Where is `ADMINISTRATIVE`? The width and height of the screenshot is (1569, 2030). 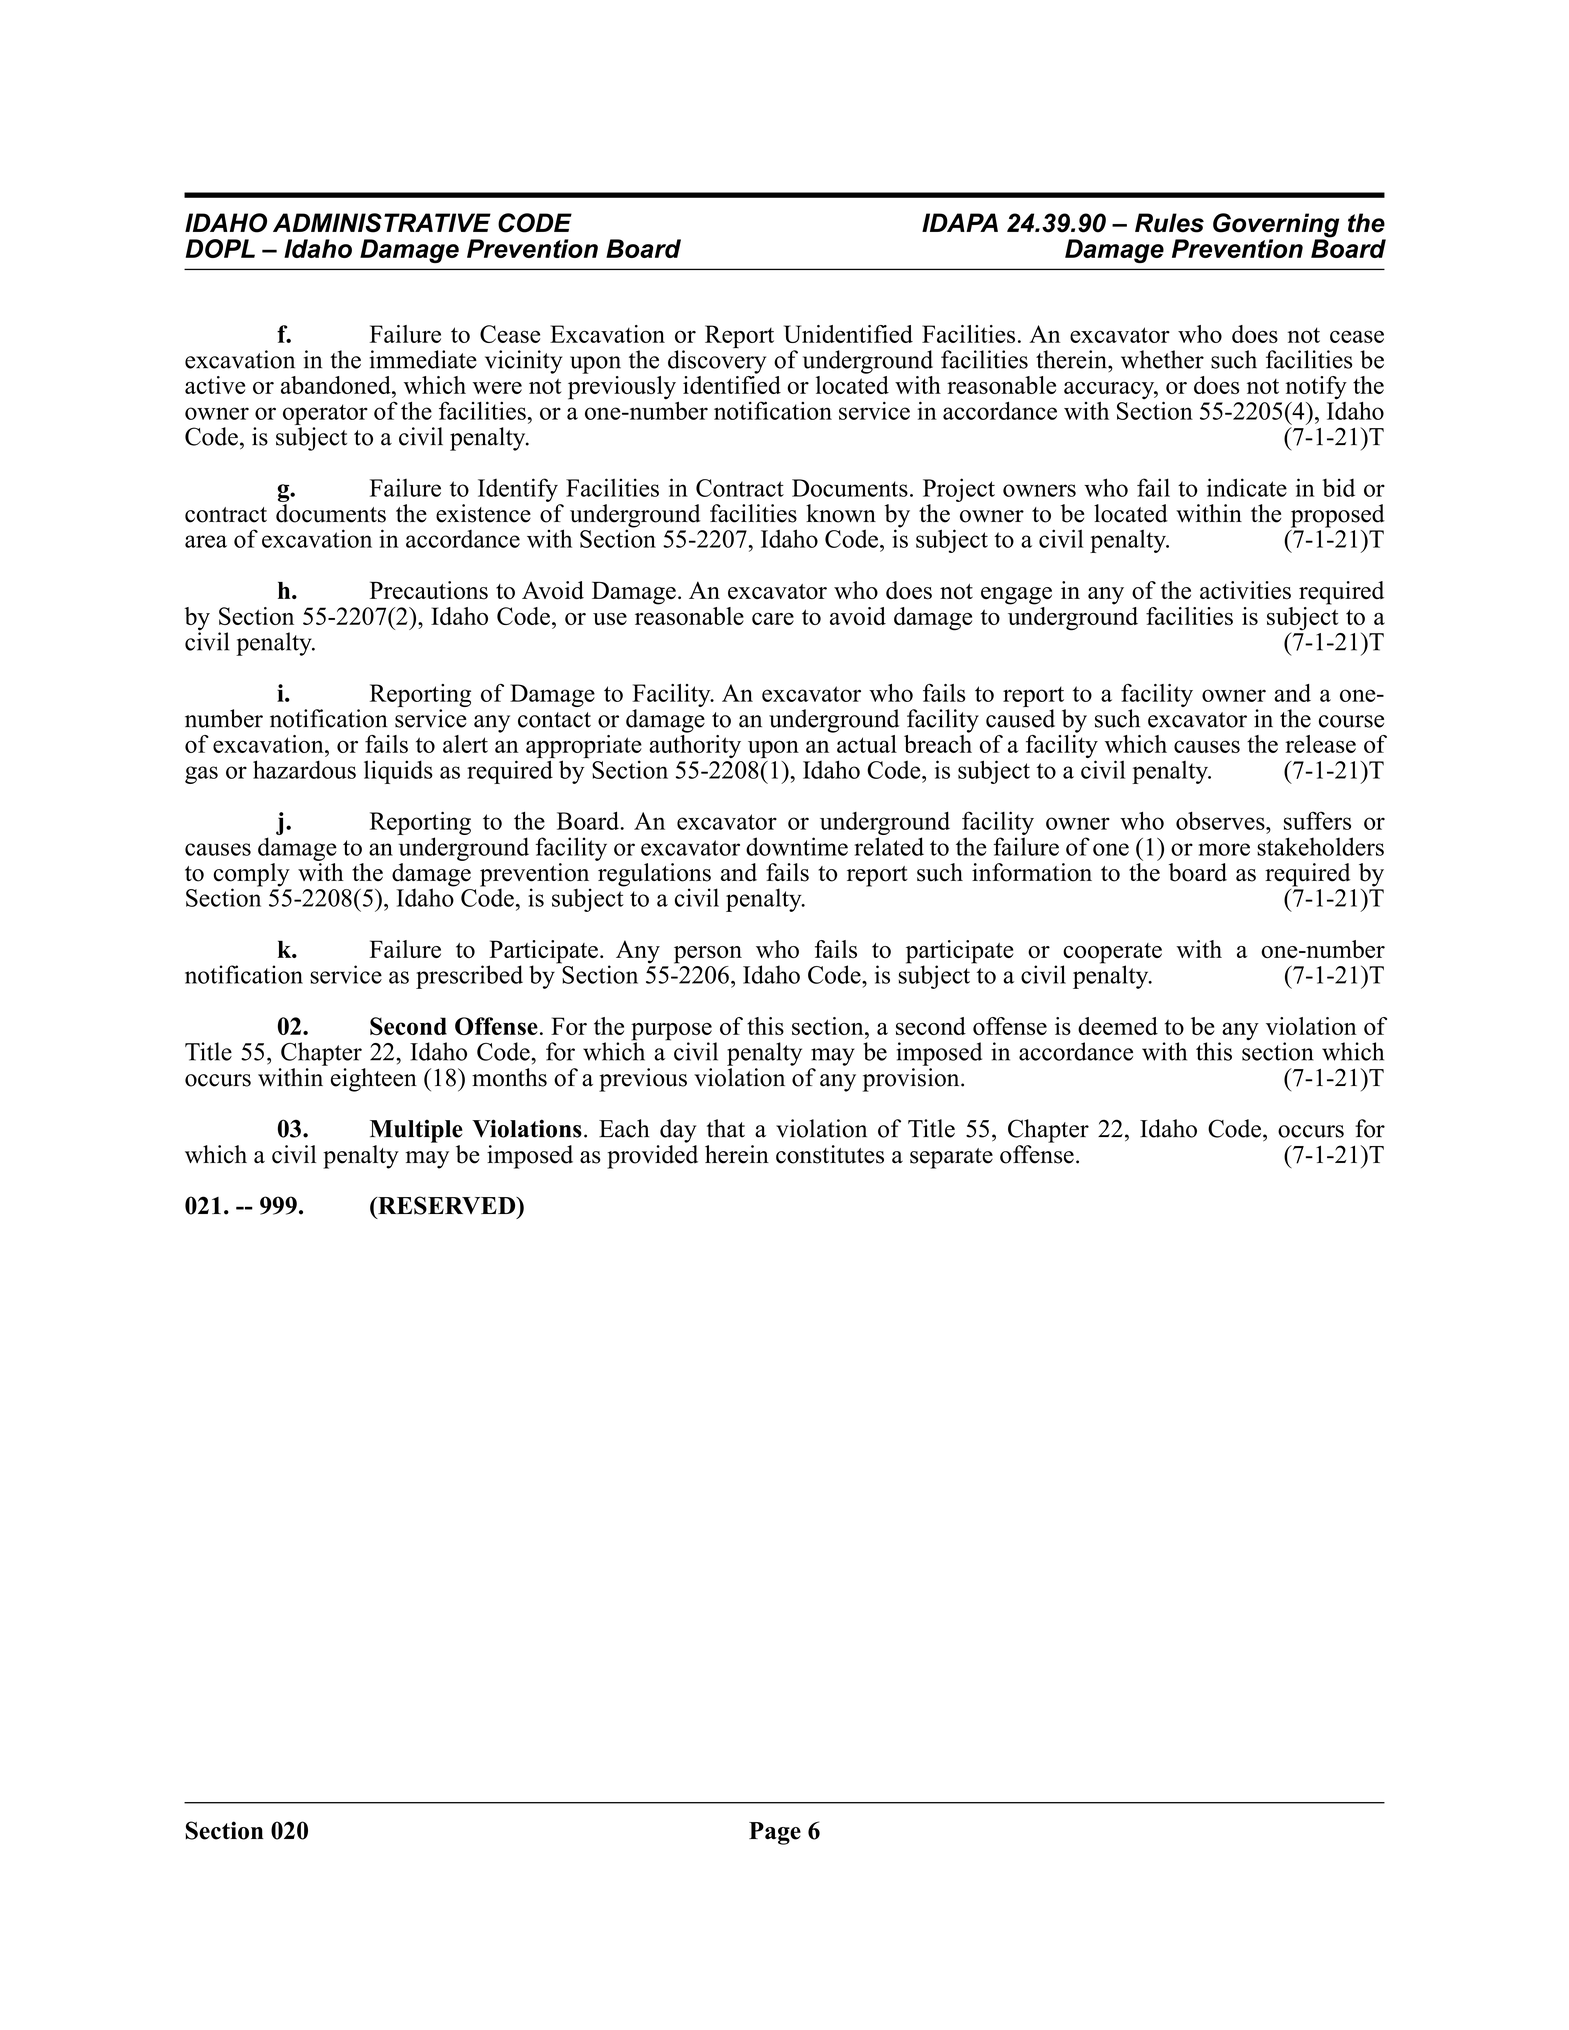
ADMINISTRATIVE is located at coordinates (382, 223).
